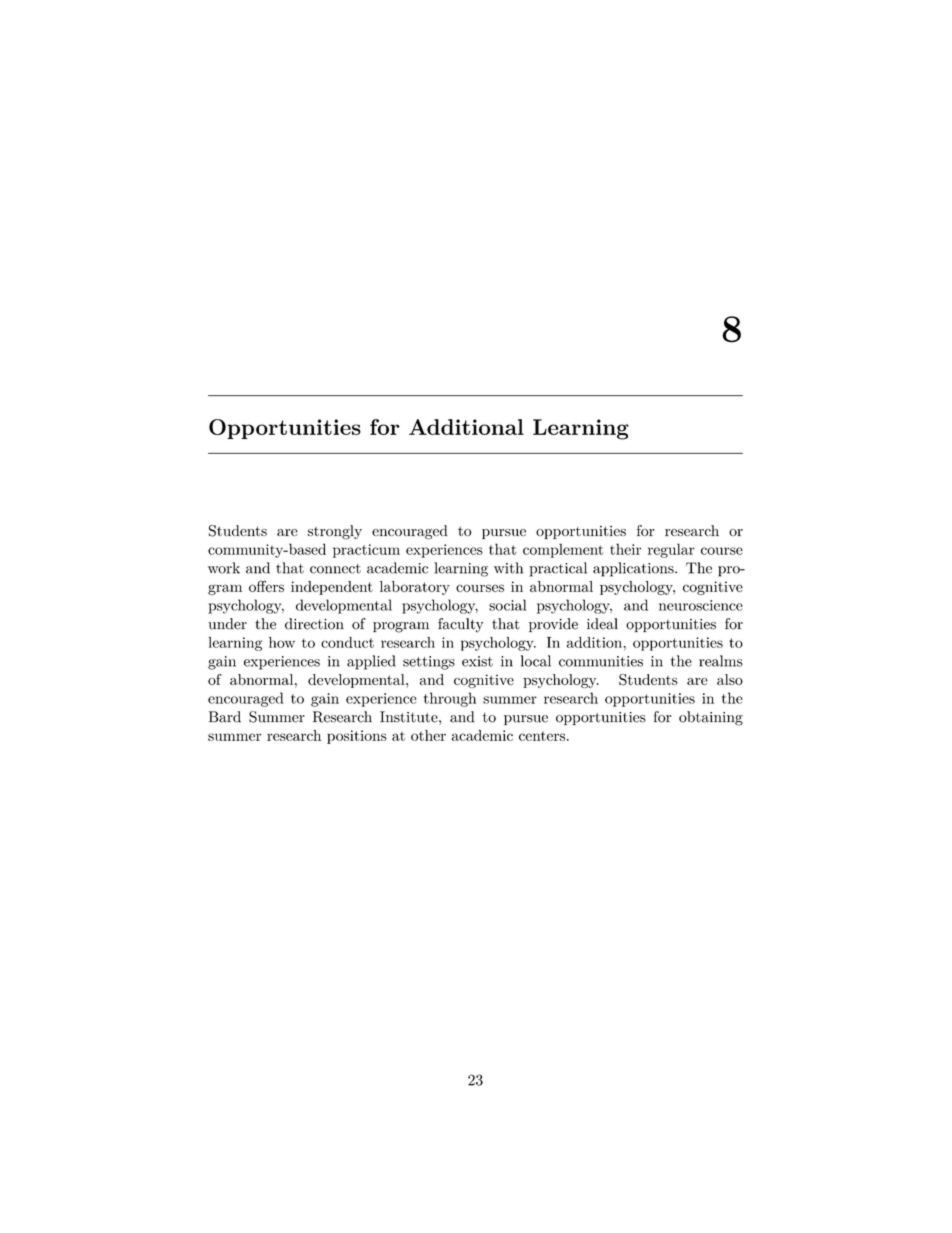 The height and width of the screenshot is (1233, 952). What do you see at coordinates (415, 588) in the screenshot?
I see `laboratory` at bounding box center [415, 588].
